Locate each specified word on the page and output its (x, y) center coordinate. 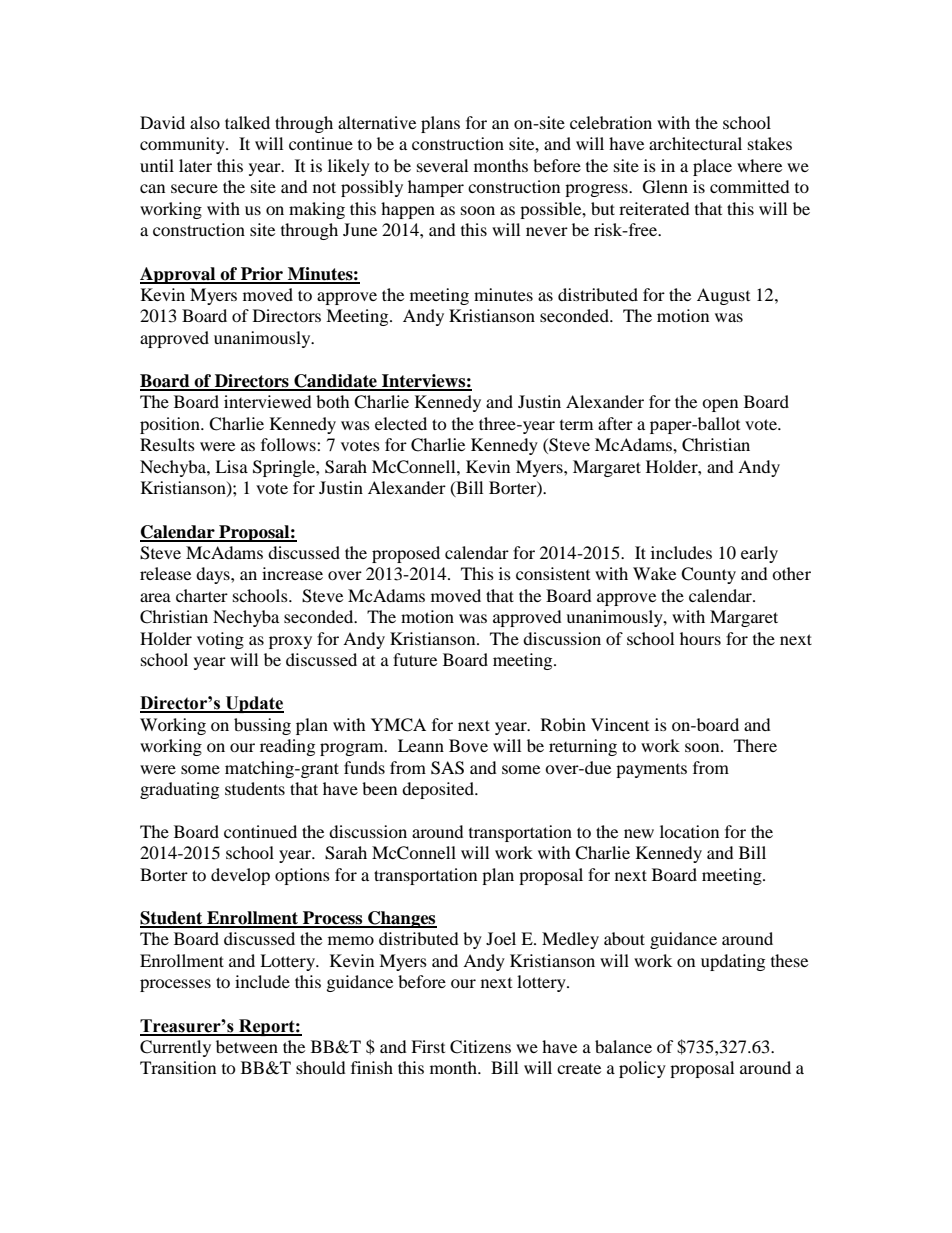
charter (202, 595)
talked (247, 122)
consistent (553, 573)
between (247, 1046)
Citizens (480, 1047)
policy (642, 1069)
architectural (695, 143)
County (708, 575)
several (442, 165)
